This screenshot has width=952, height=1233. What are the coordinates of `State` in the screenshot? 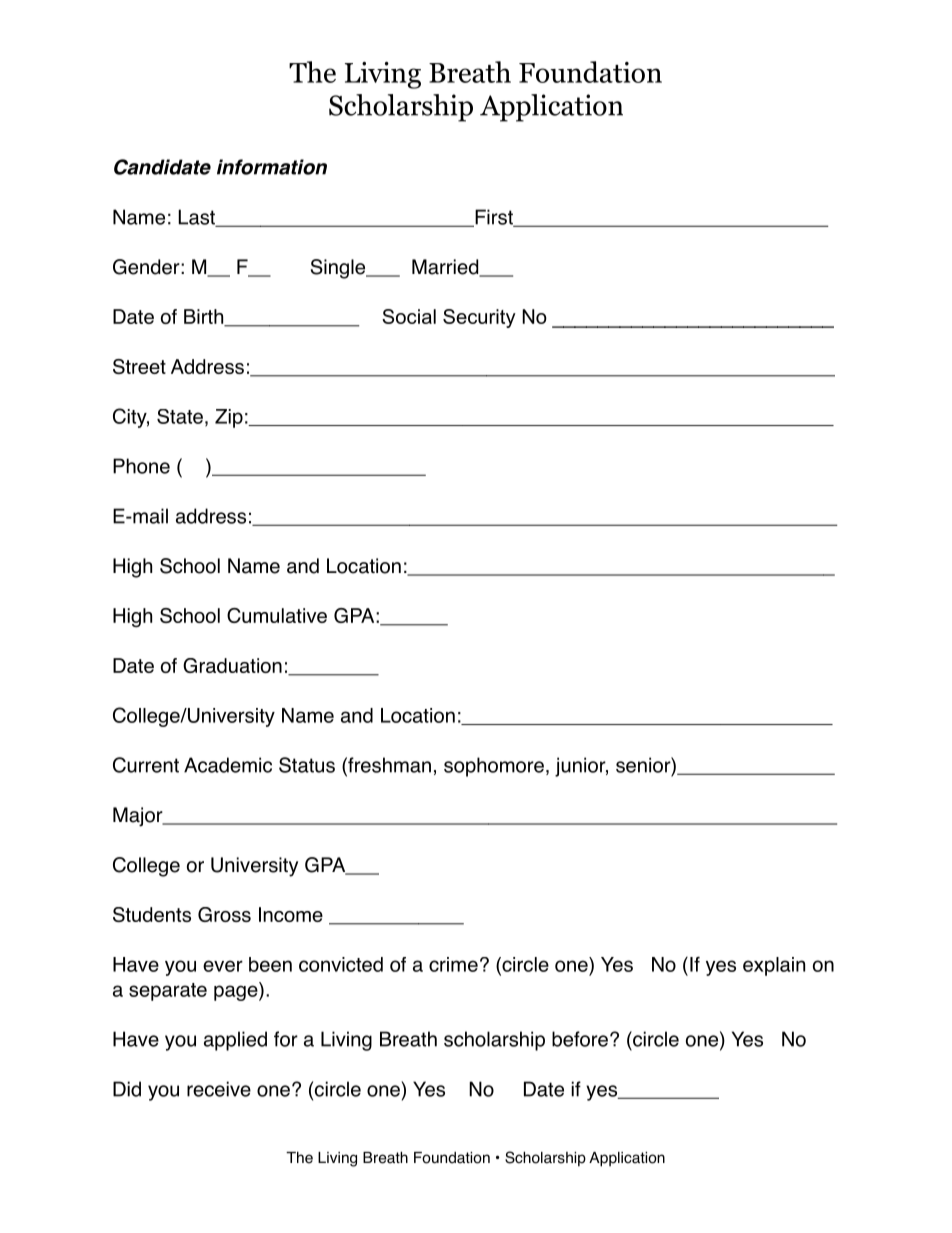 It's located at (180, 416).
